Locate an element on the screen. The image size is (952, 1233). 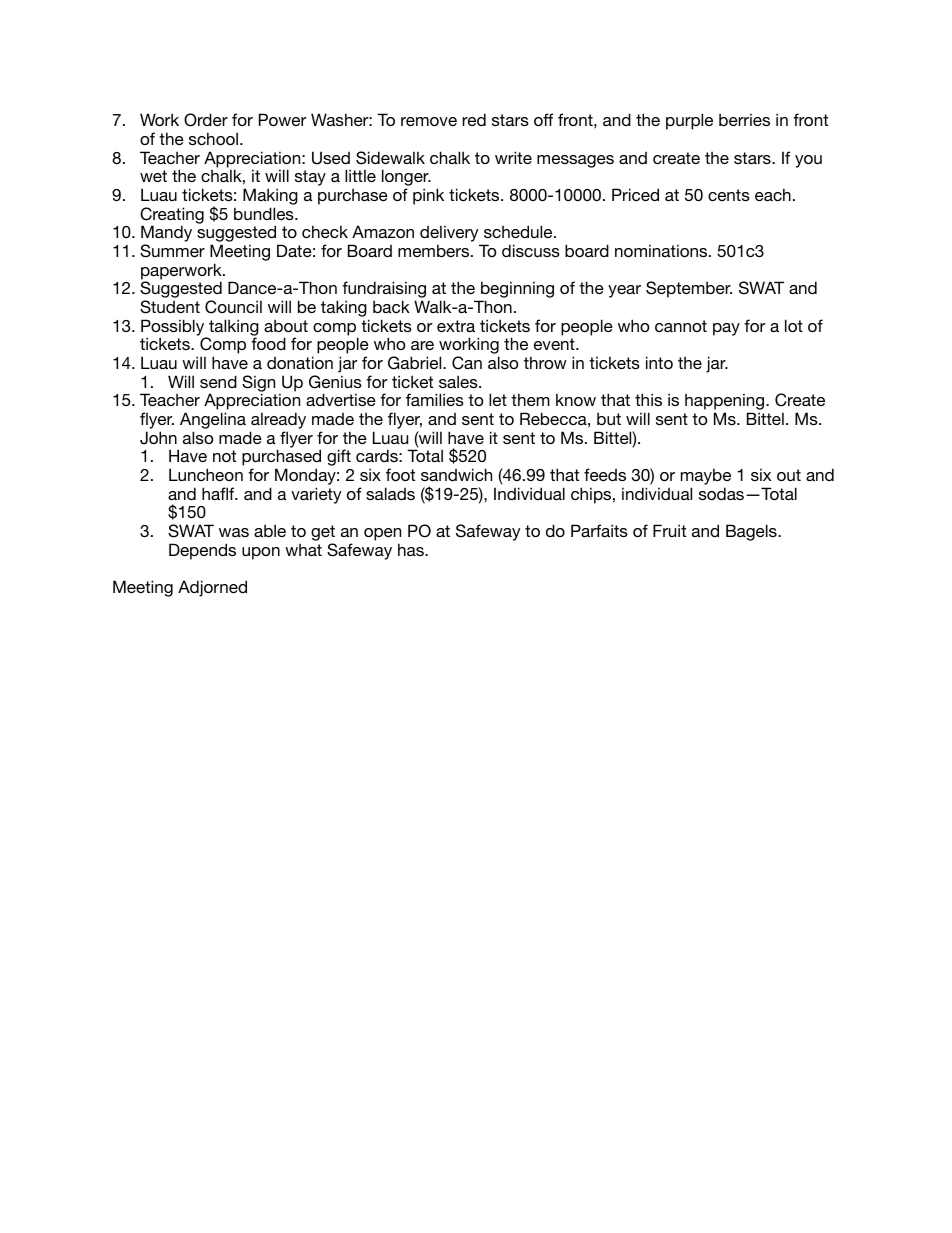
Summer is located at coordinates (172, 251).
